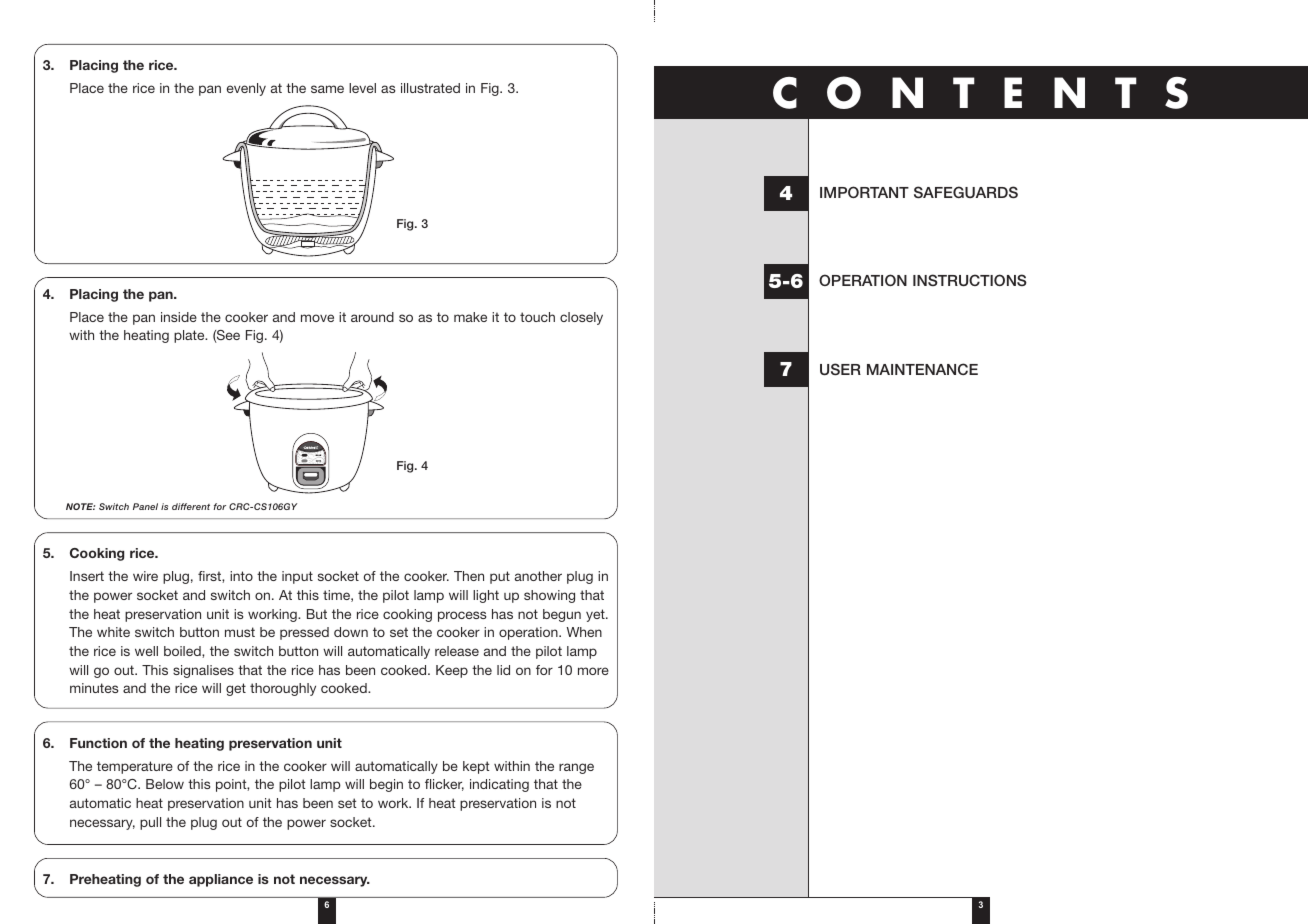  Describe the element at coordinates (596, 615) in the screenshot. I see `yet` at that location.
